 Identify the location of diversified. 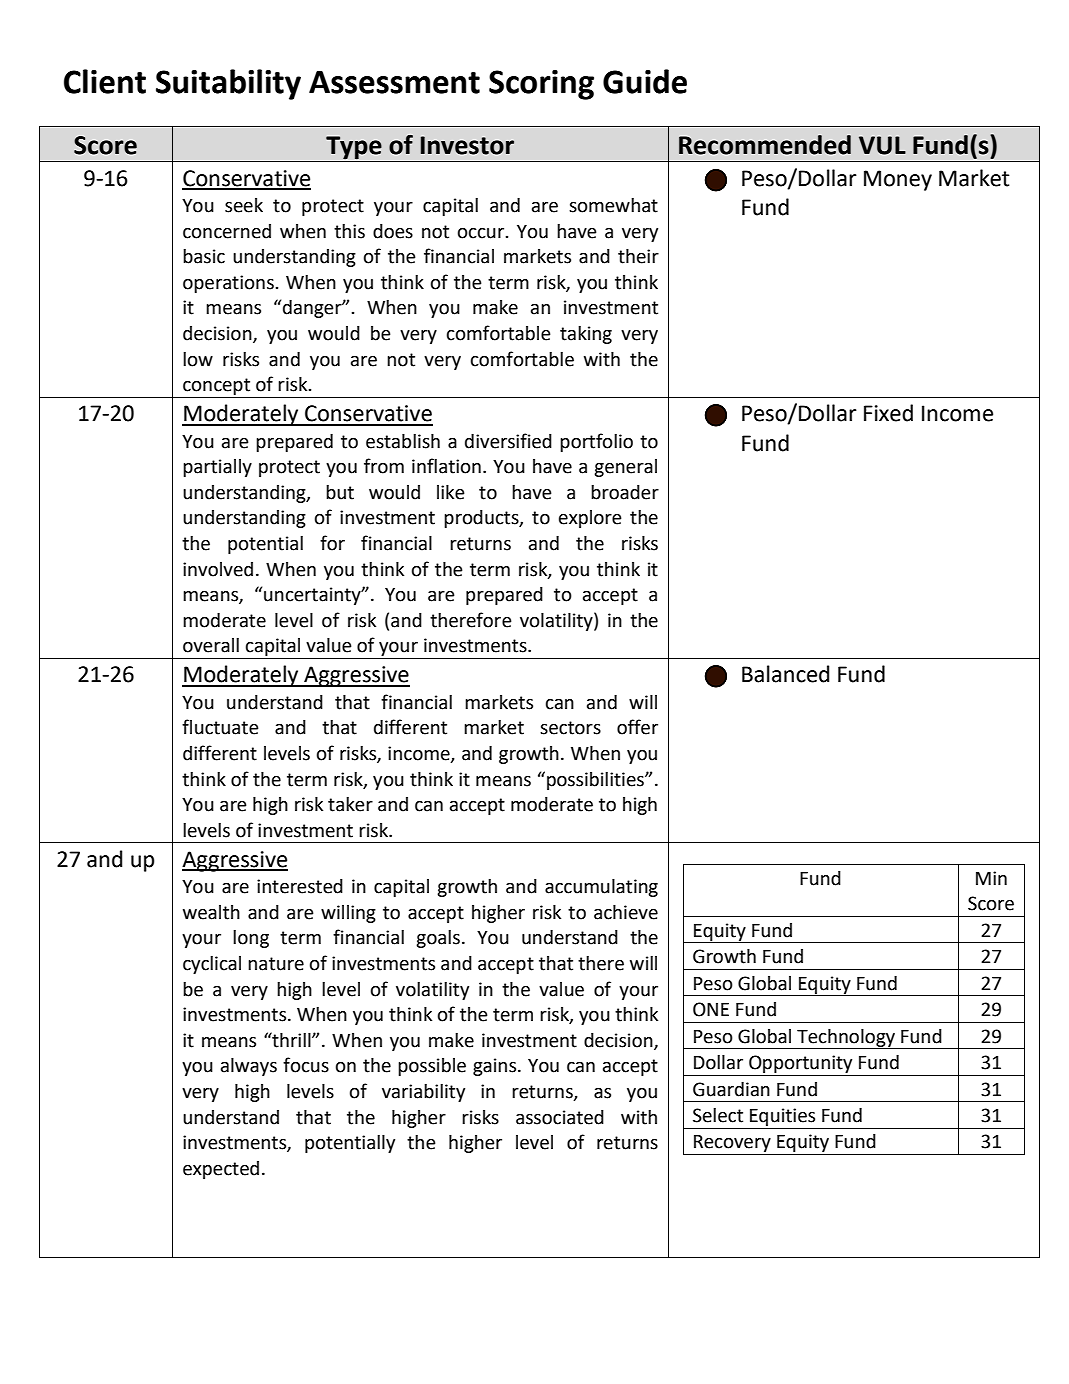
(508, 441).
